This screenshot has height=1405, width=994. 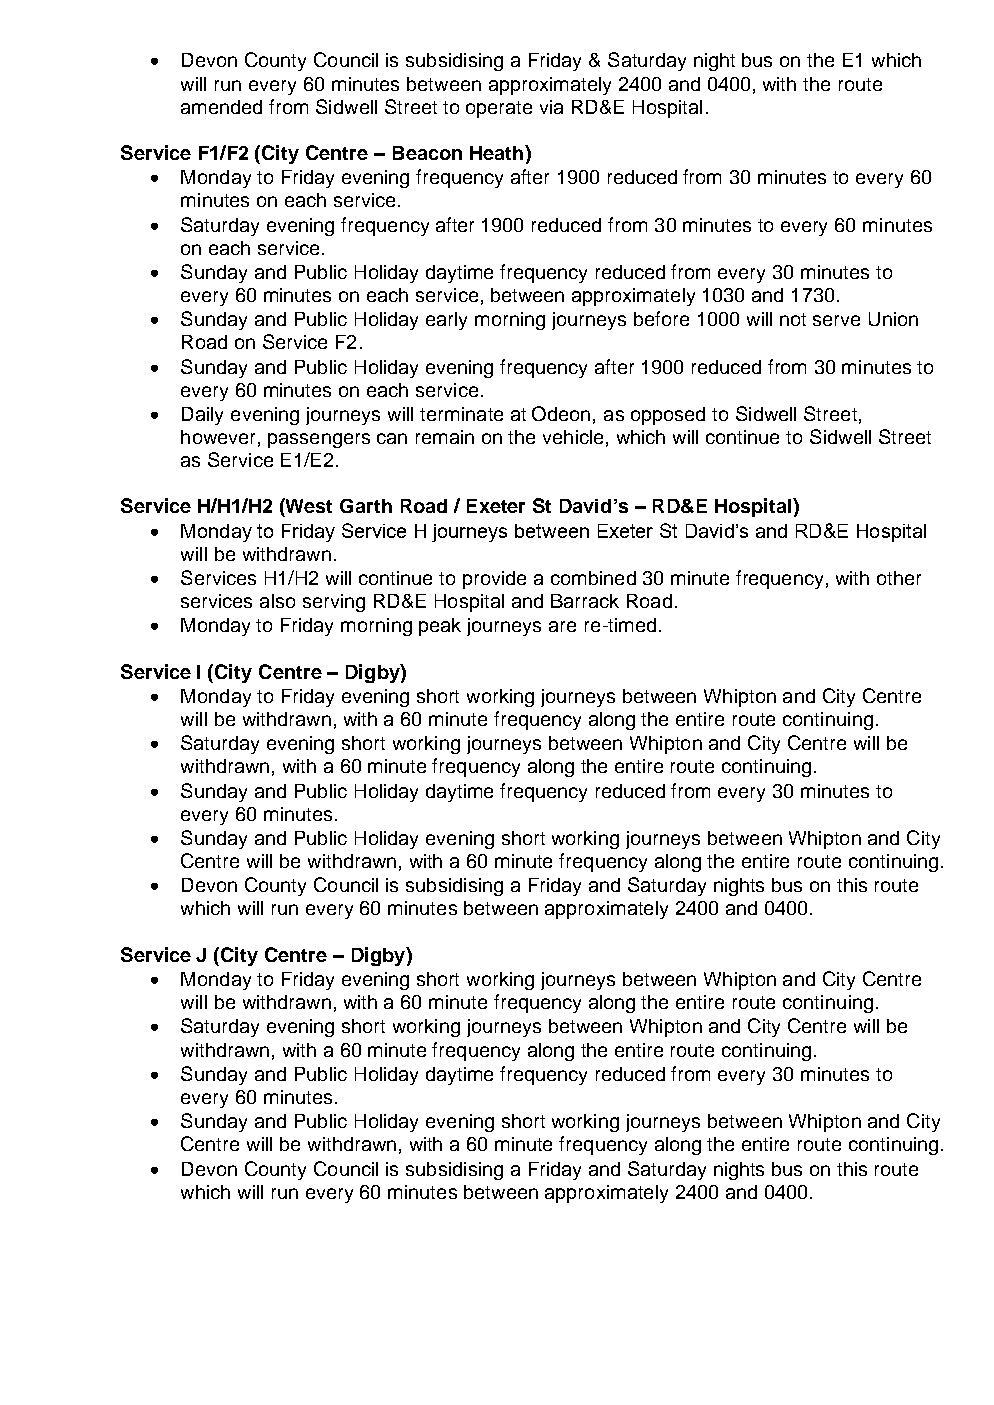 What do you see at coordinates (461, 414) in the screenshot?
I see `terminate` at bounding box center [461, 414].
